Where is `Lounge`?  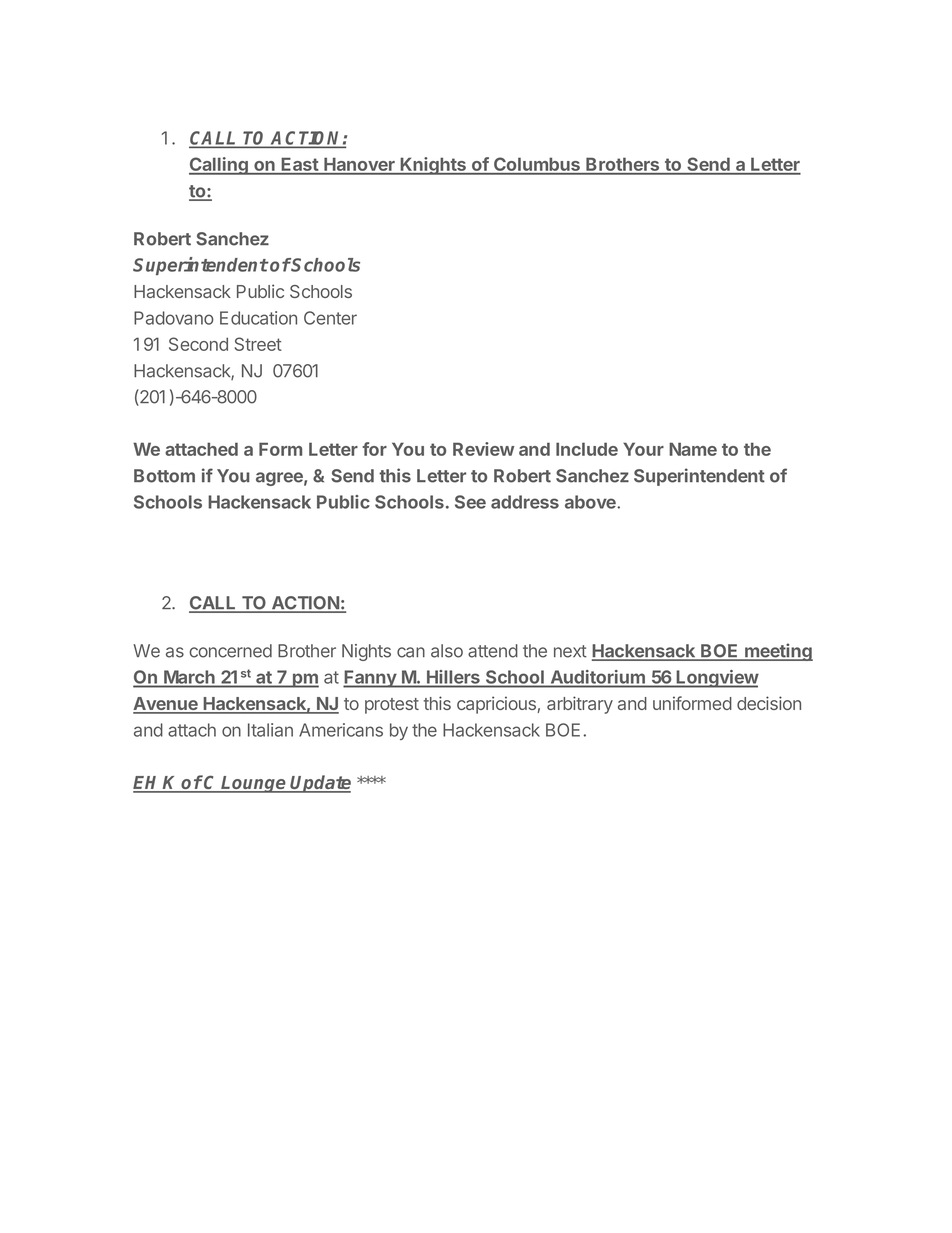 Lounge is located at coordinates (254, 784).
